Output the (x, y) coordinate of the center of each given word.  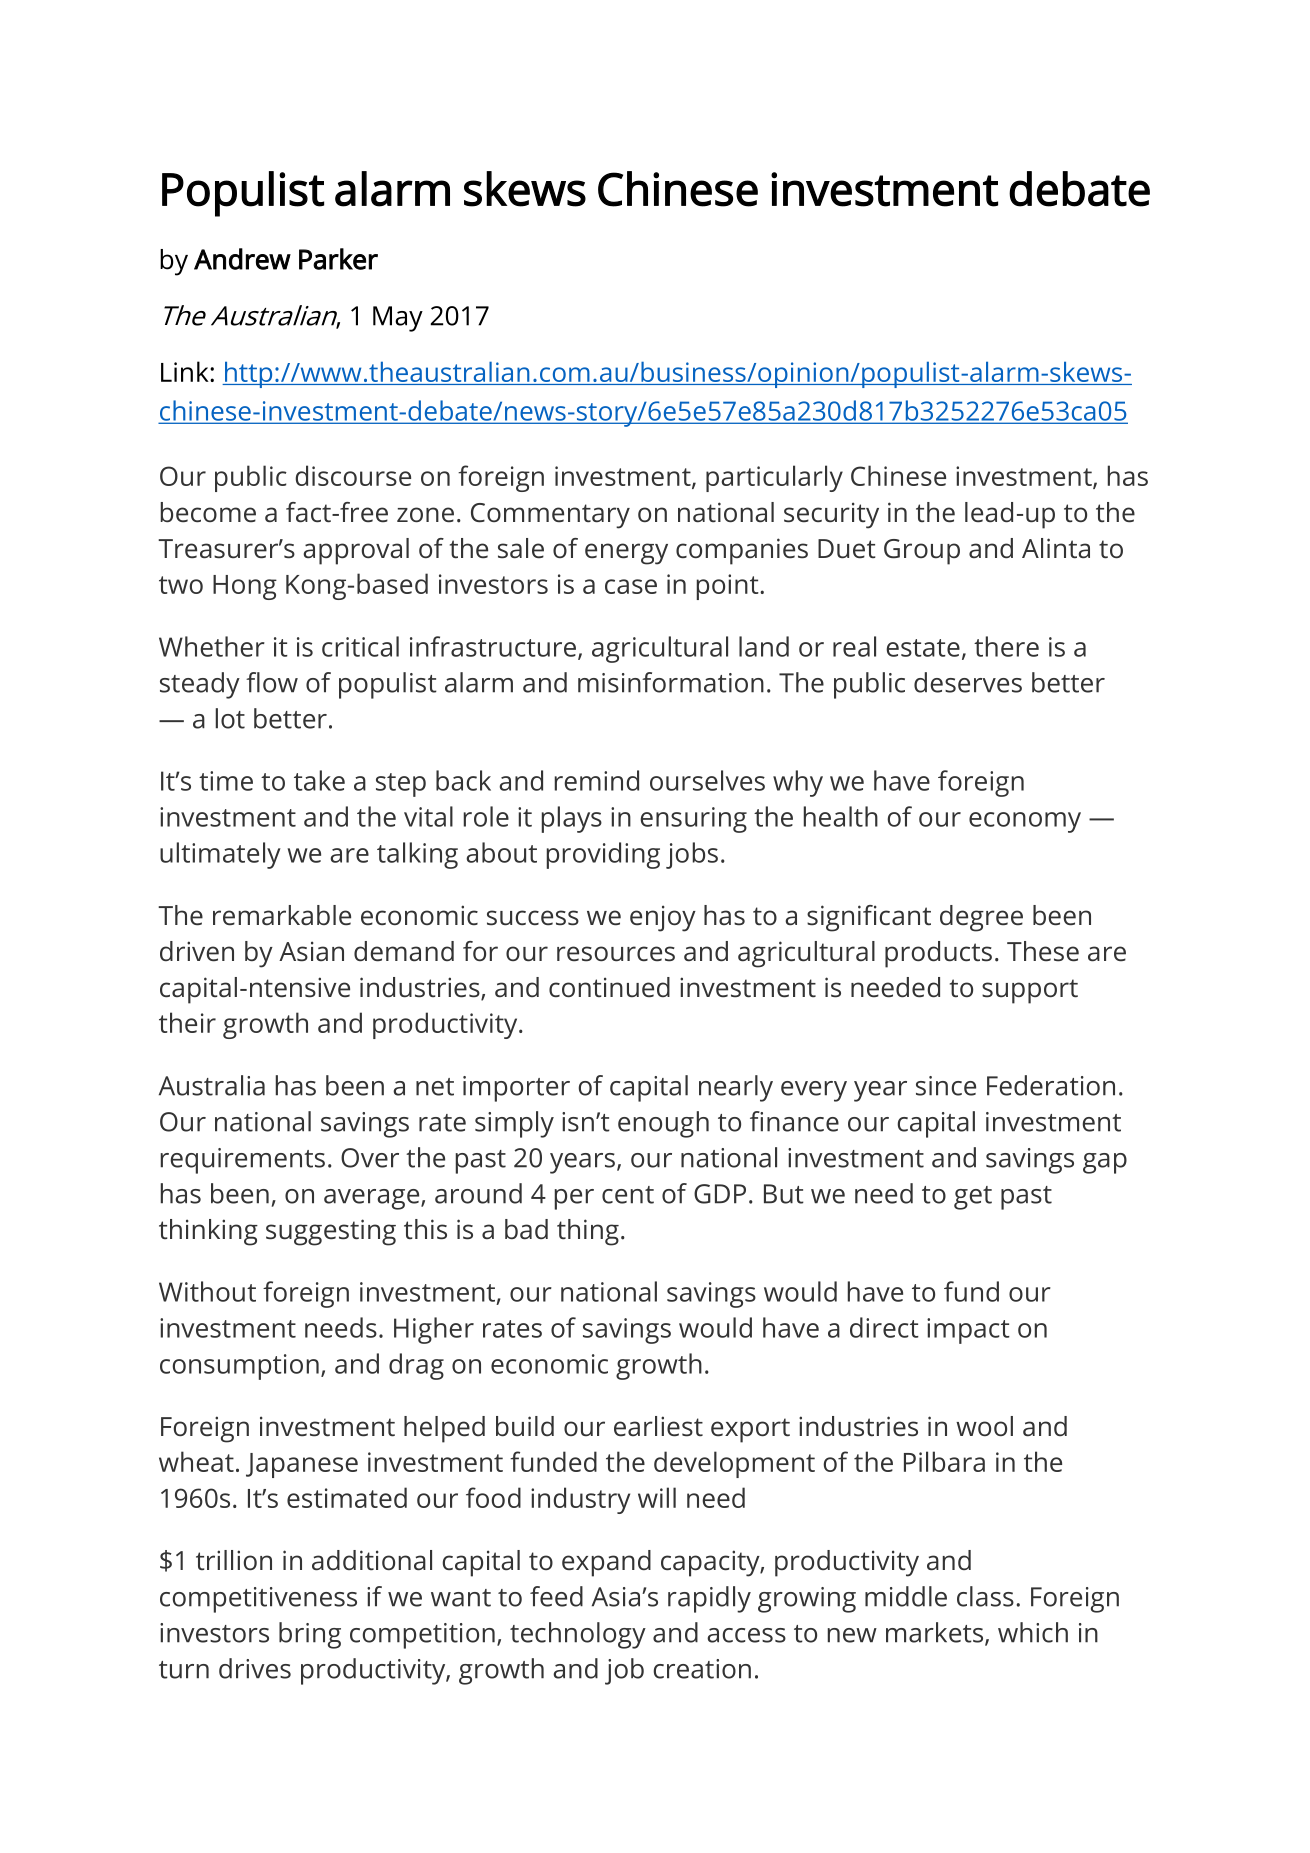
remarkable (282, 915)
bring (310, 1635)
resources (616, 954)
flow (272, 682)
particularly (774, 478)
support (1030, 991)
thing (588, 1232)
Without (207, 1291)
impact (968, 1331)
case (631, 586)
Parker (338, 259)
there (1006, 646)
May (398, 319)
